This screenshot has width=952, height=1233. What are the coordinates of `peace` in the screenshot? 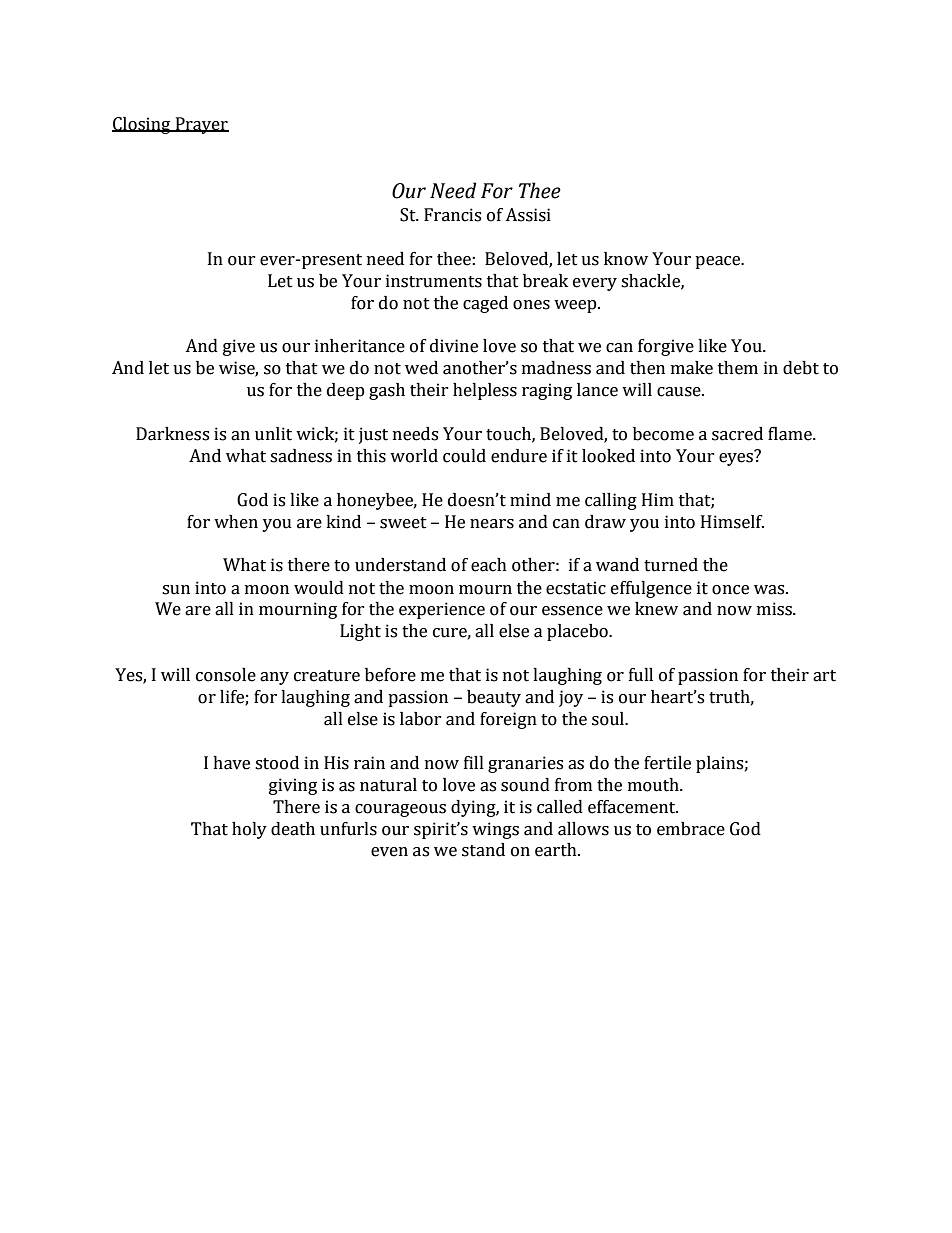 It's located at (719, 262).
